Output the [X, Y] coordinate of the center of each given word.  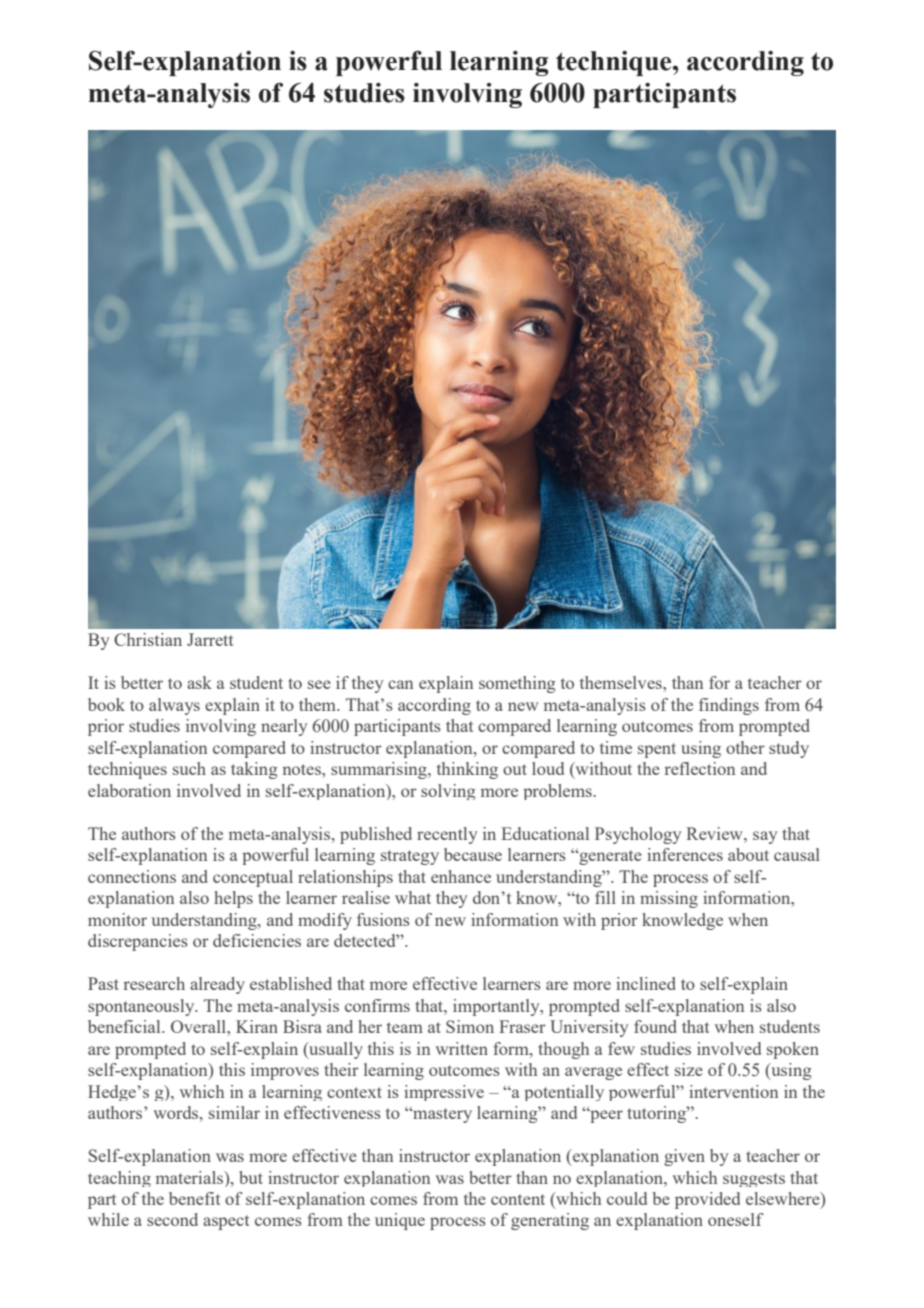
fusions [383, 919]
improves [285, 1071]
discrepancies [138, 942]
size [689, 1069]
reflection [700, 768]
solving [448, 792]
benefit [194, 1198]
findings [729, 706]
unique [400, 1221]
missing [669, 899]
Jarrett [210, 639]
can [400, 684]
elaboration [129, 790]
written [461, 1048]
